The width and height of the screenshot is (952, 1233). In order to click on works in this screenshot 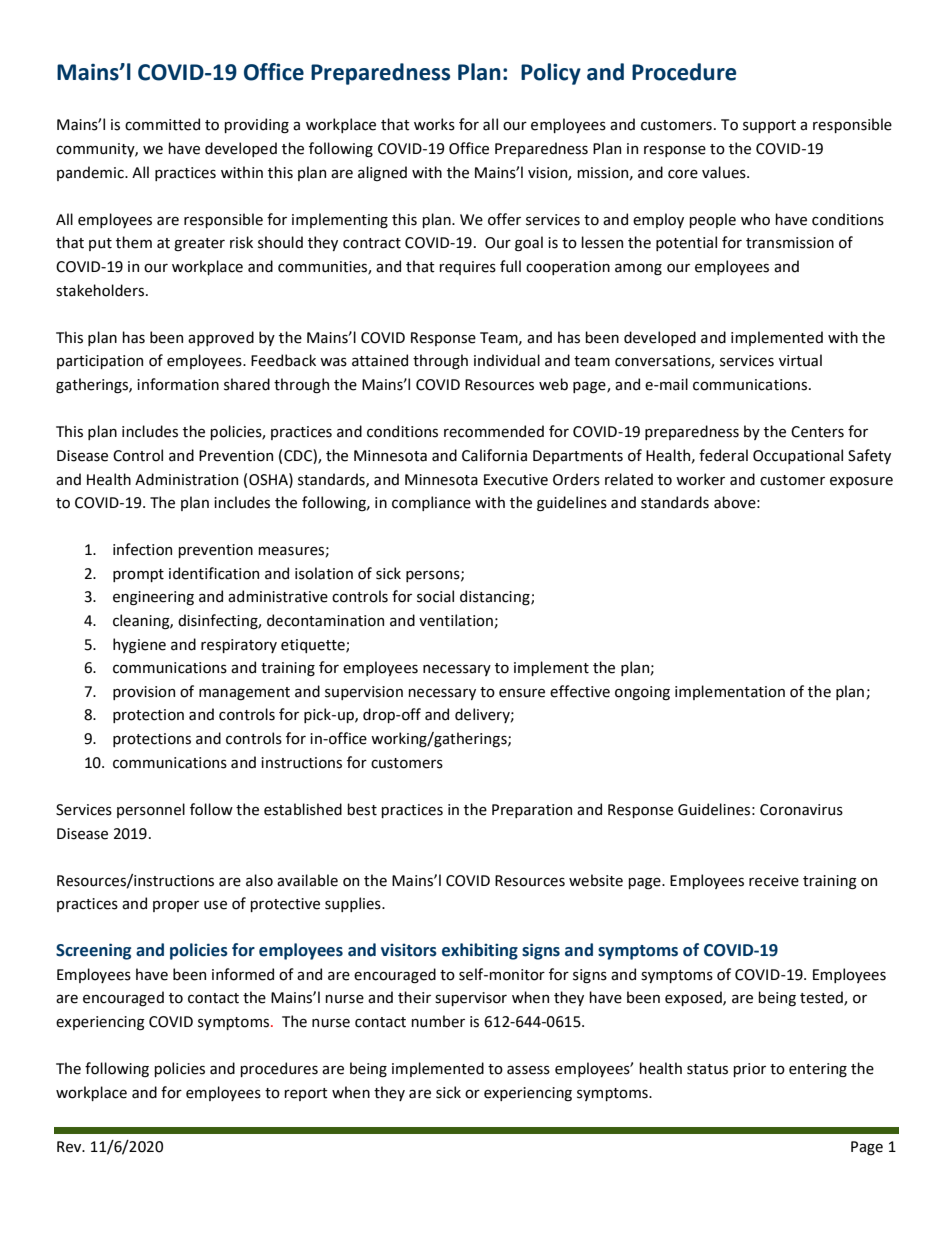, I will do `click(434, 124)`.
